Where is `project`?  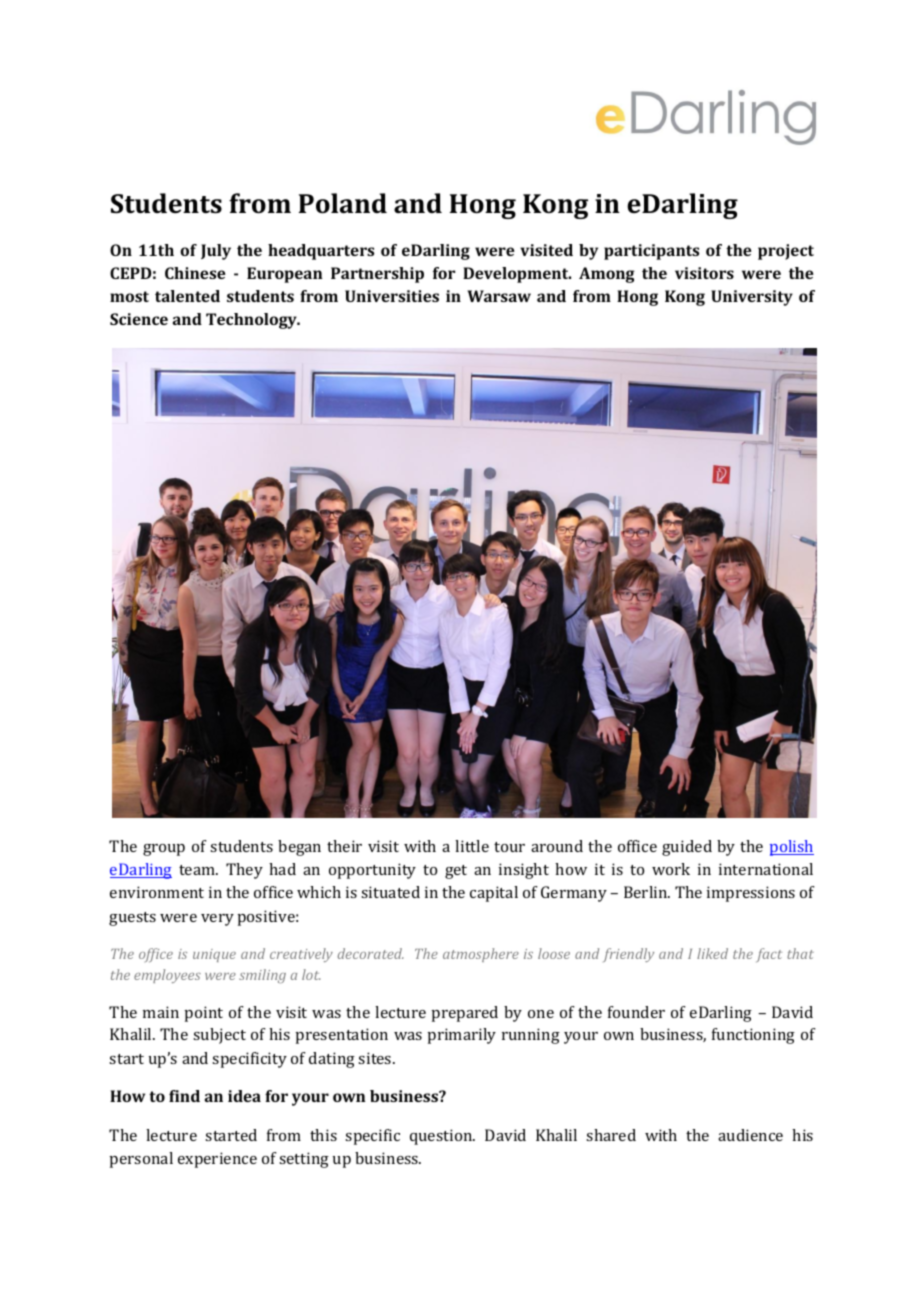 project is located at coordinates (786, 252).
